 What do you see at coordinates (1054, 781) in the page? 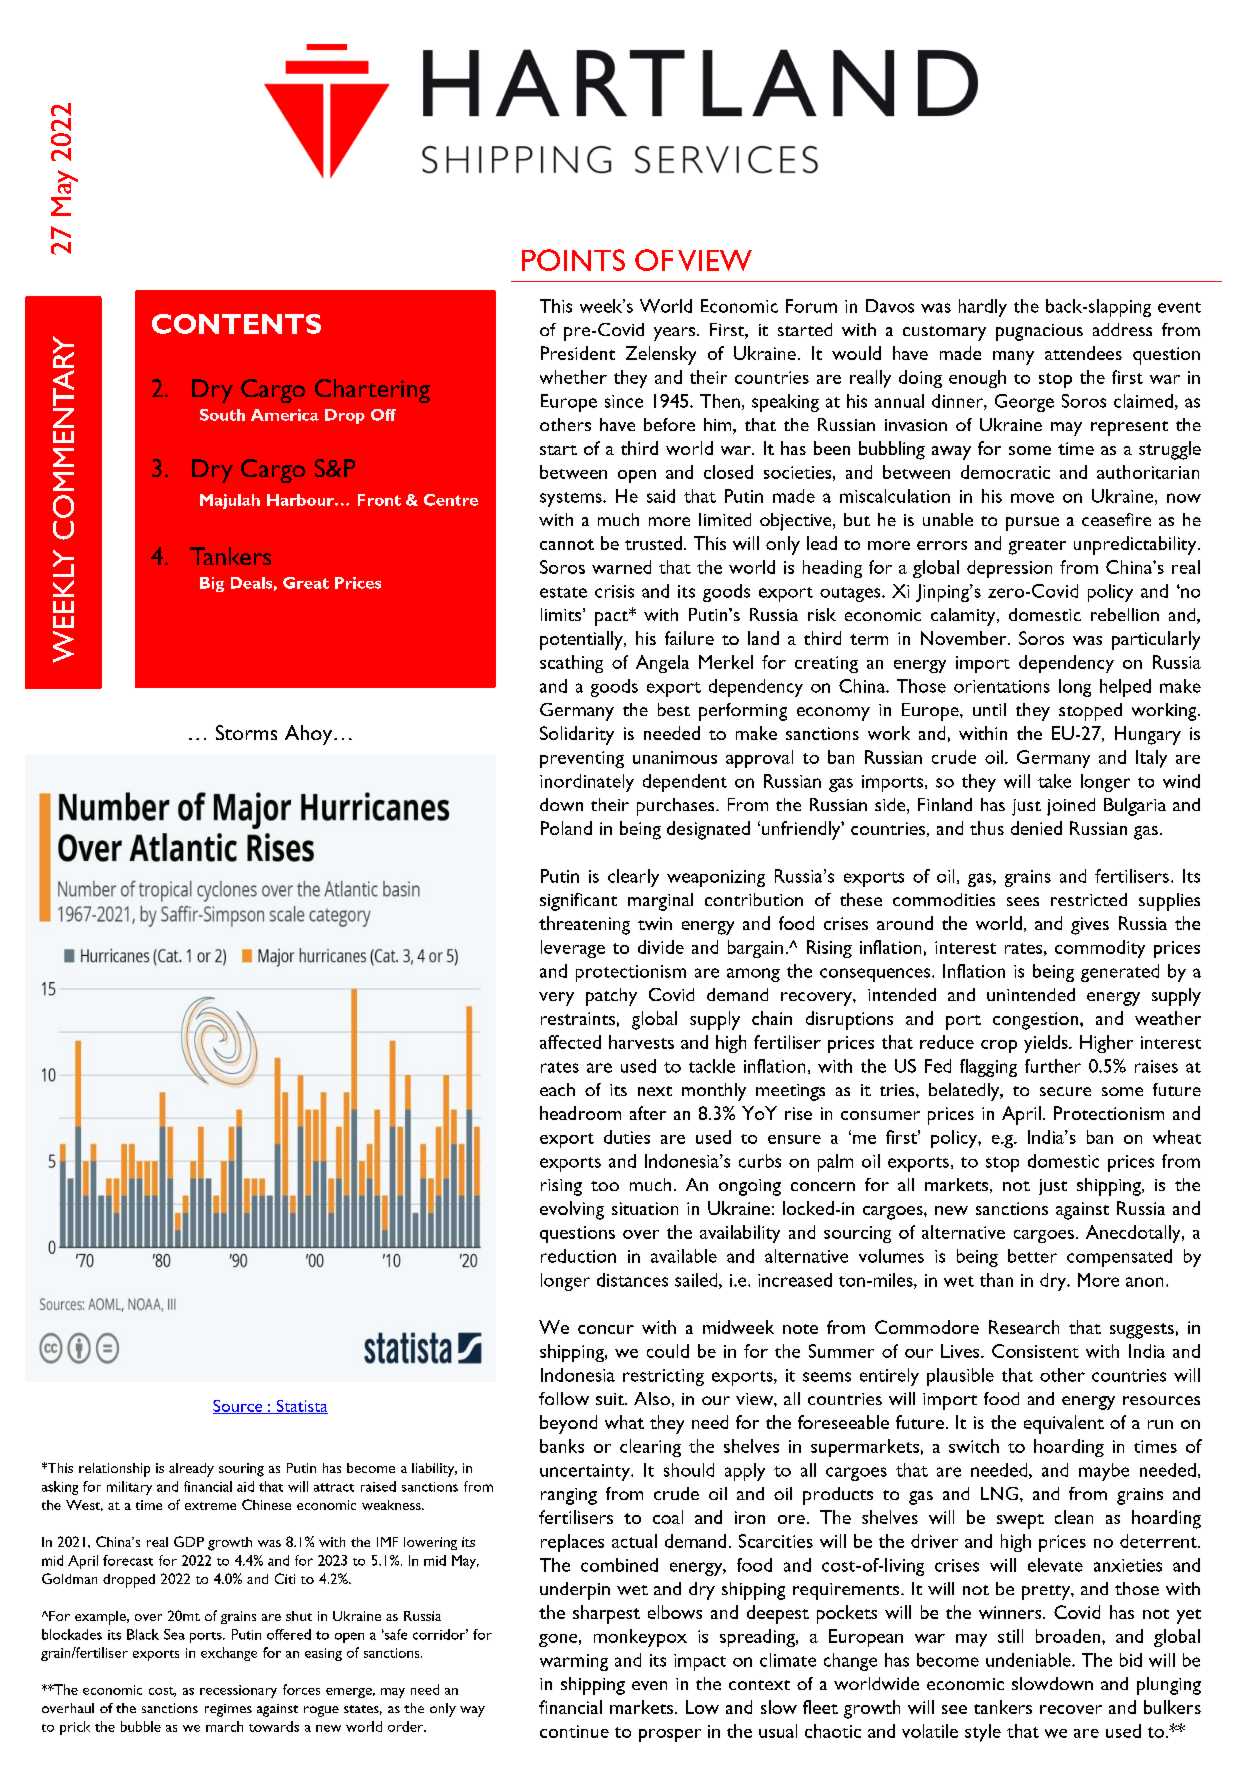
I see `take` at bounding box center [1054, 781].
